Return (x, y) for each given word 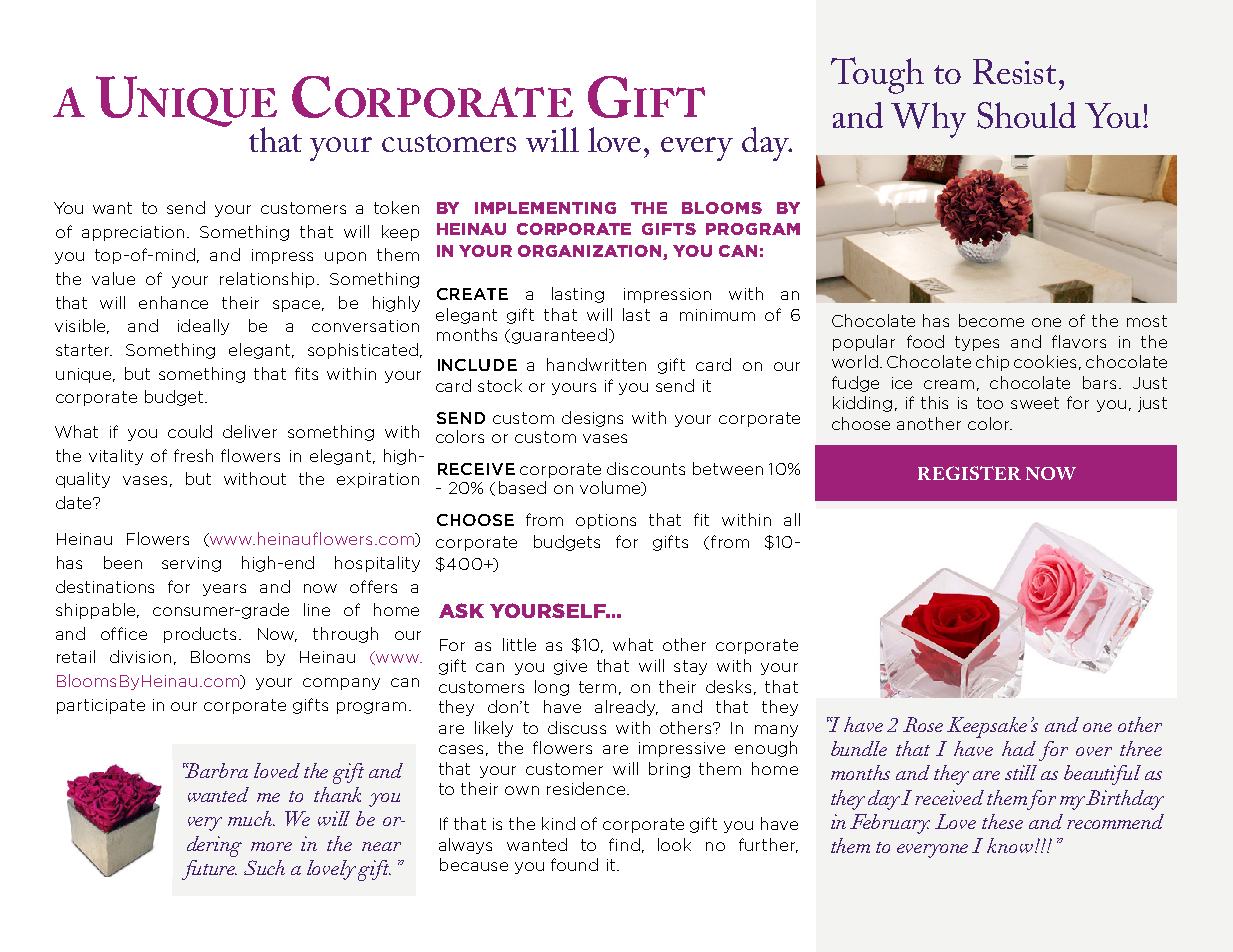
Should (1026, 115)
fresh (193, 455)
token (396, 207)
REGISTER (969, 473)
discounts (646, 468)
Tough (877, 75)
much (251, 818)
